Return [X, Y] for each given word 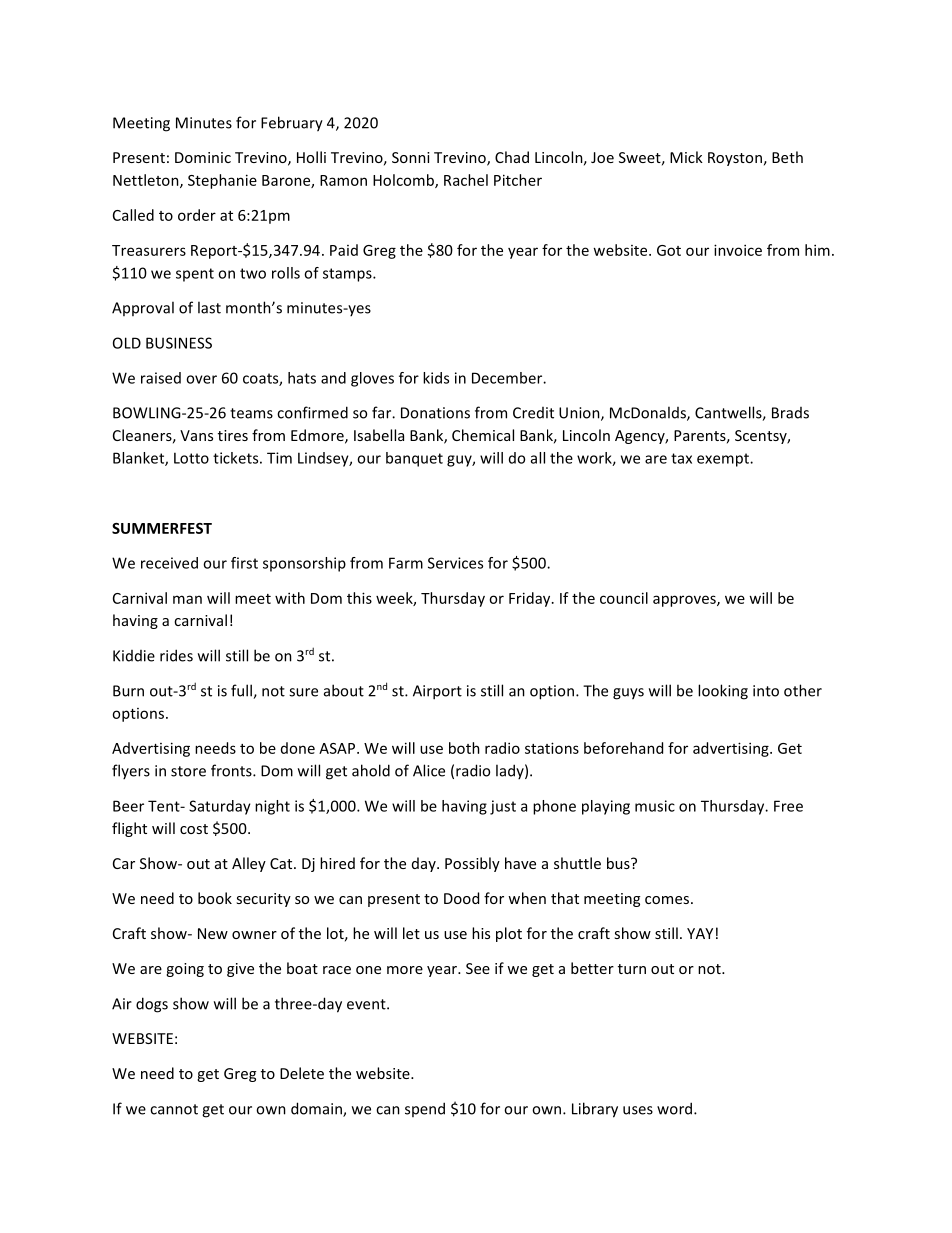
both [464, 748]
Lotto [191, 458]
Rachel [466, 180]
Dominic [203, 157]
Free [788, 806]
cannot [174, 1109]
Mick [686, 157]
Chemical [483, 435]
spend [425, 1109]
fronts [232, 770]
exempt [724, 460]
